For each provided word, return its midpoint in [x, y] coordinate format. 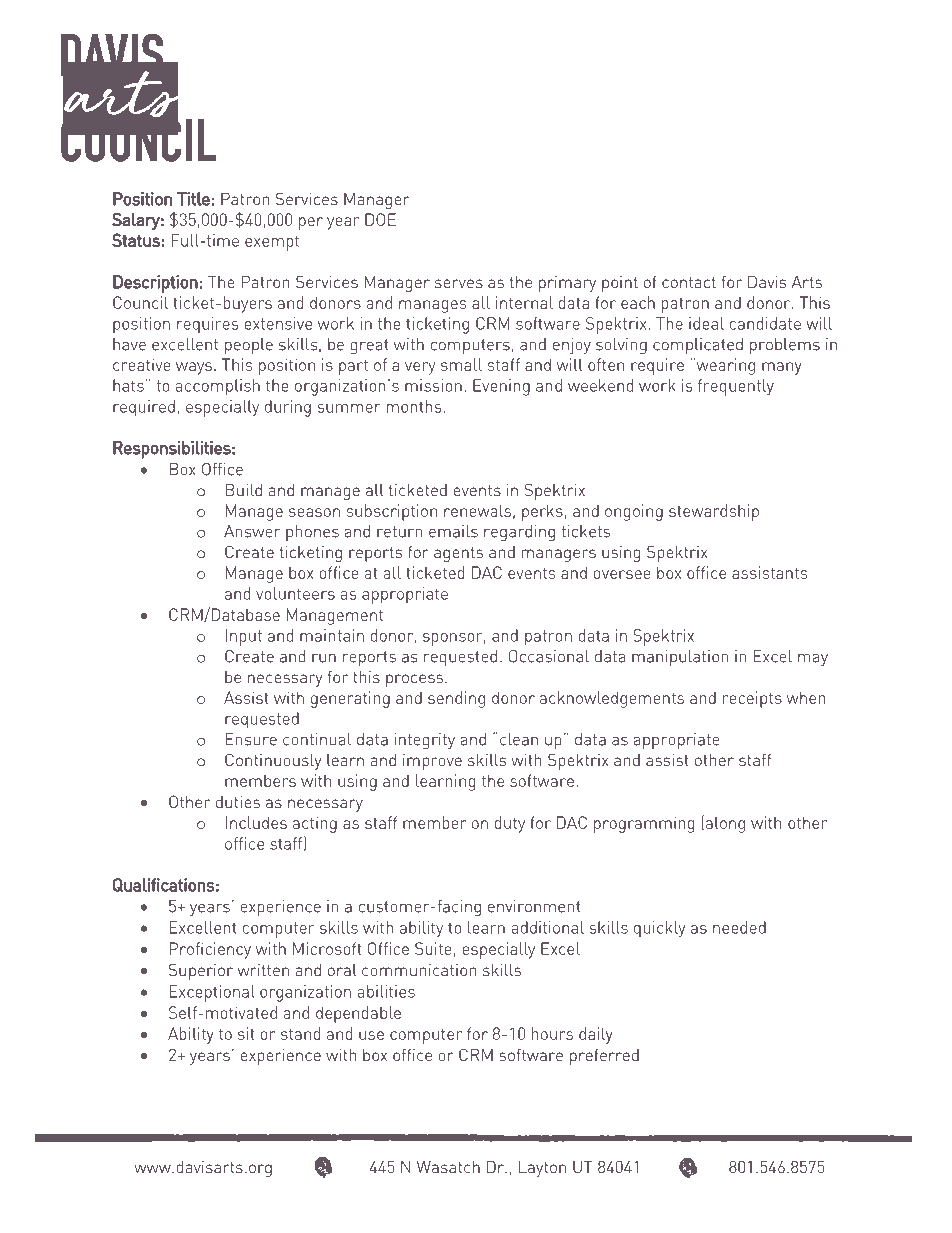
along [725, 824]
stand [300, 1033]
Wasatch [448, 1166]
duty [509, 824]
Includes [256, 822]
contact [689, 282]
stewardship [714, 512]
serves [459, 283]
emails [453, 531]
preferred [604, 1056]
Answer [252, 531]
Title [193, 199]
